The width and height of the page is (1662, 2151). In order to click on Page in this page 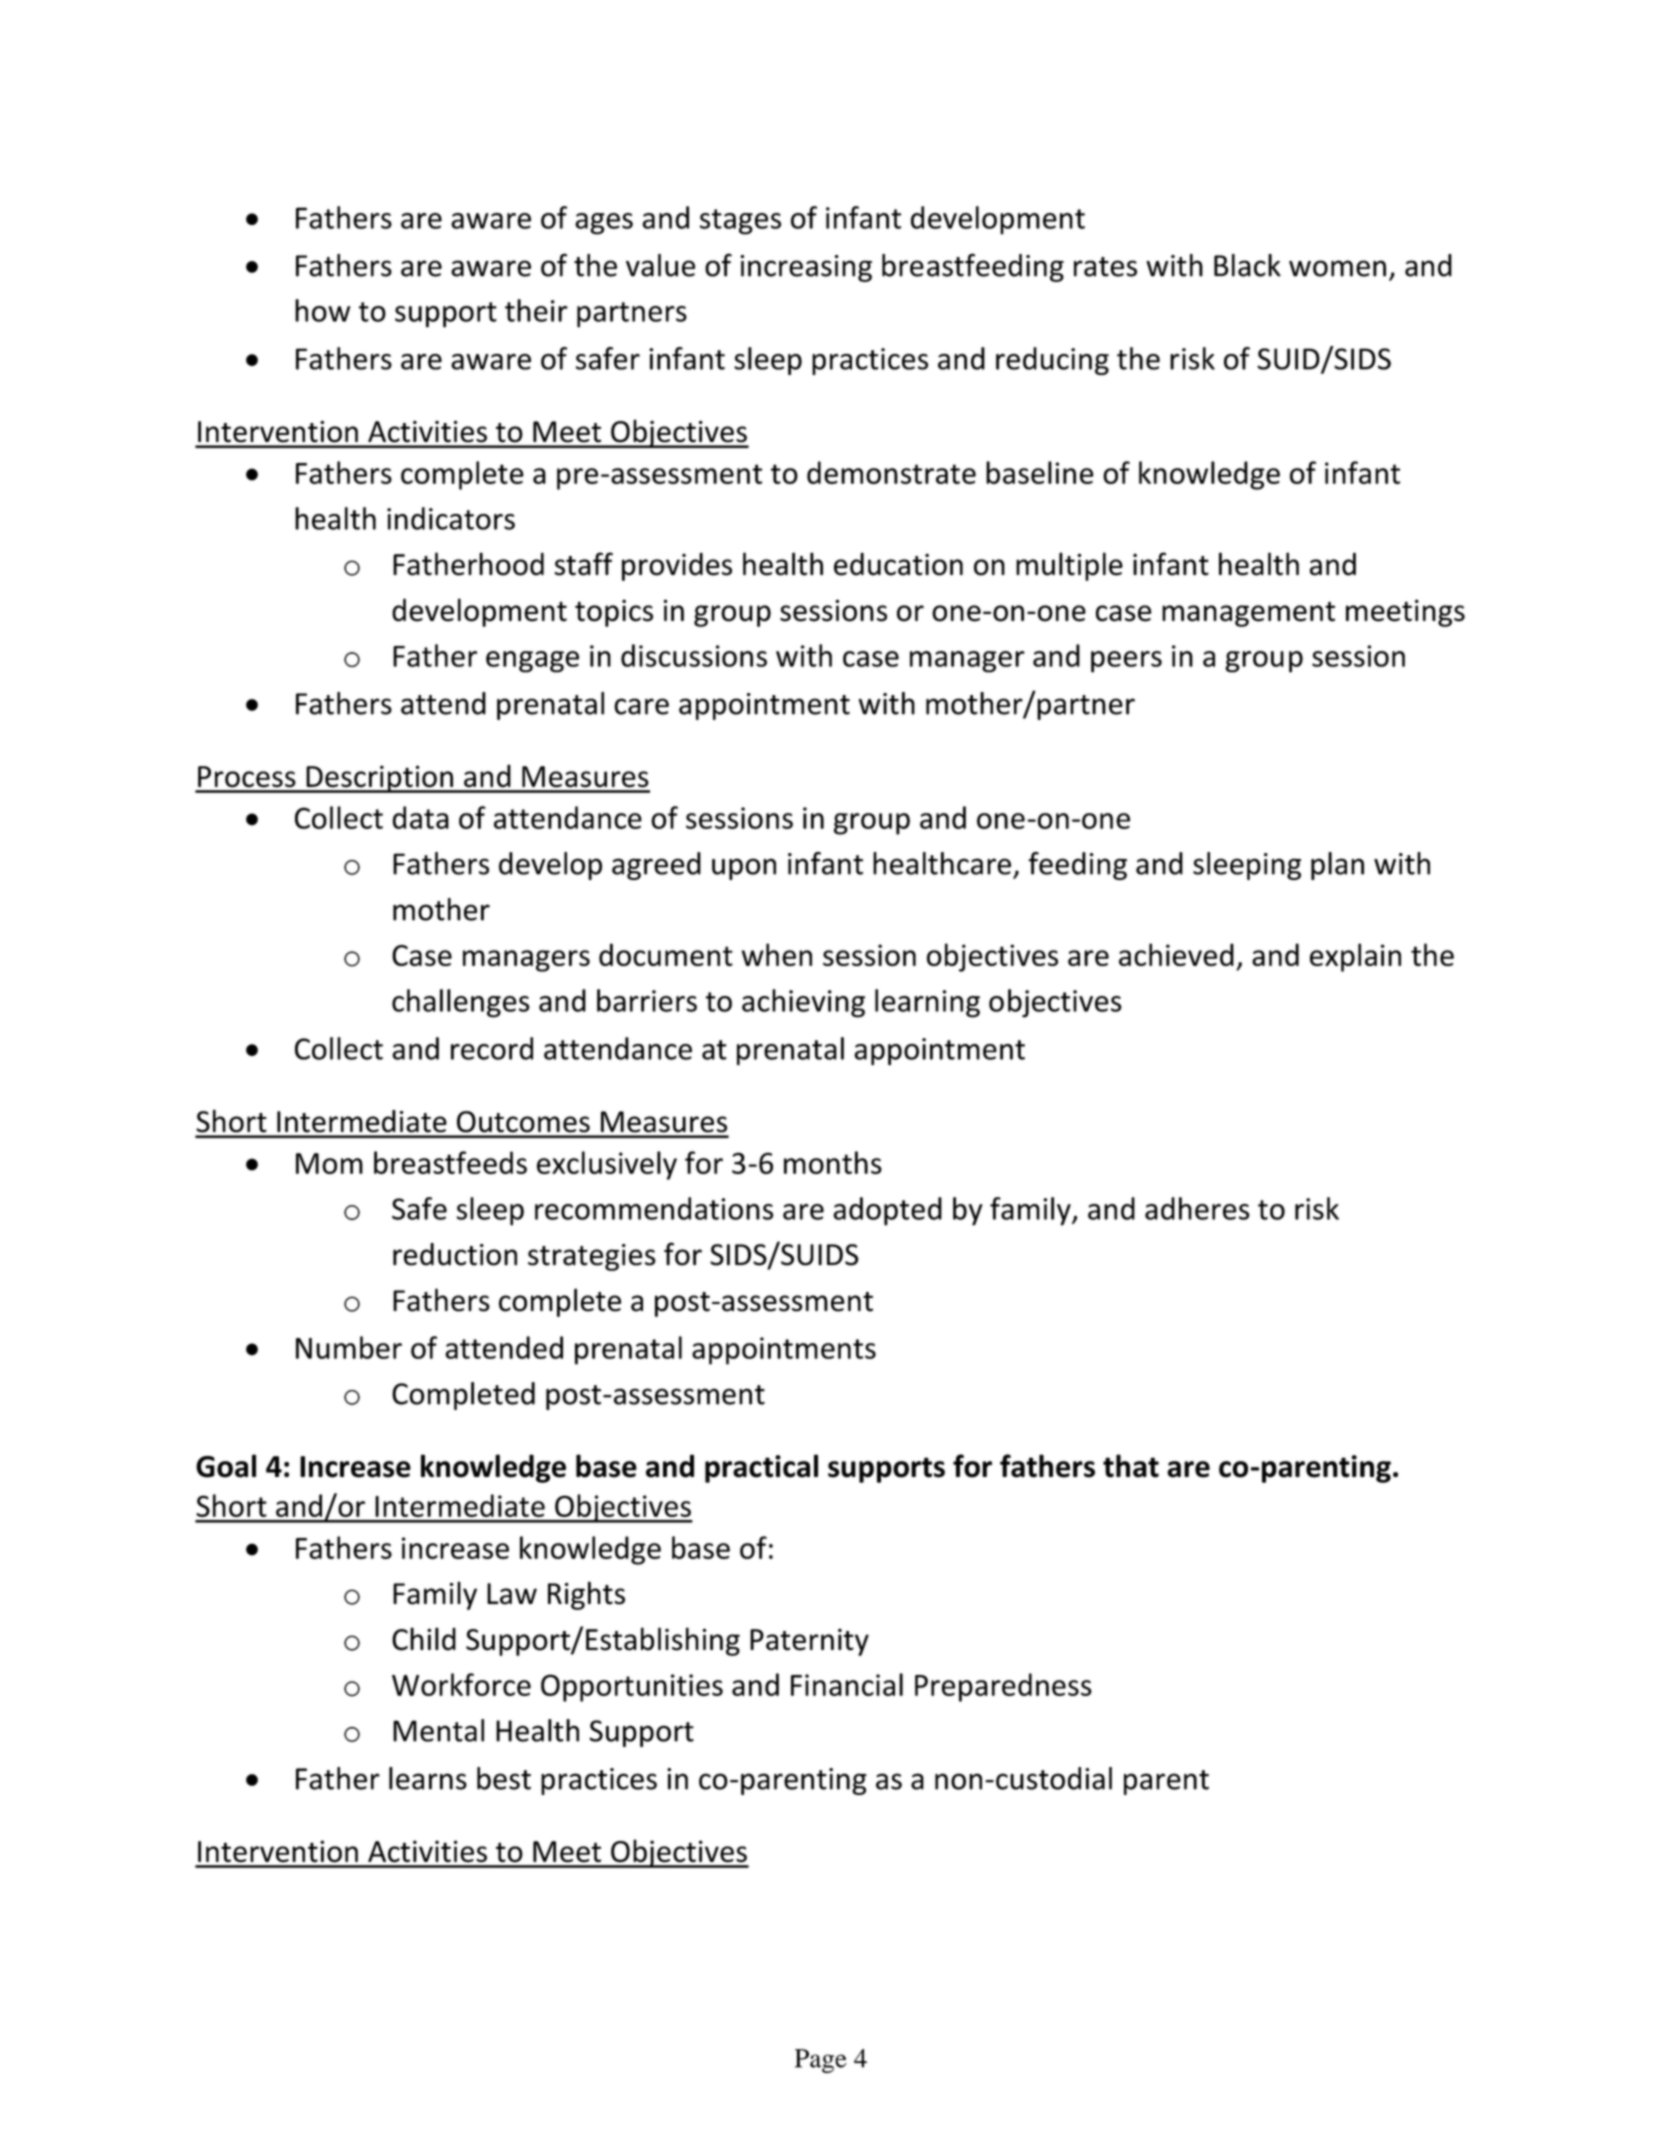, I will do `click(821, 2061)`.
